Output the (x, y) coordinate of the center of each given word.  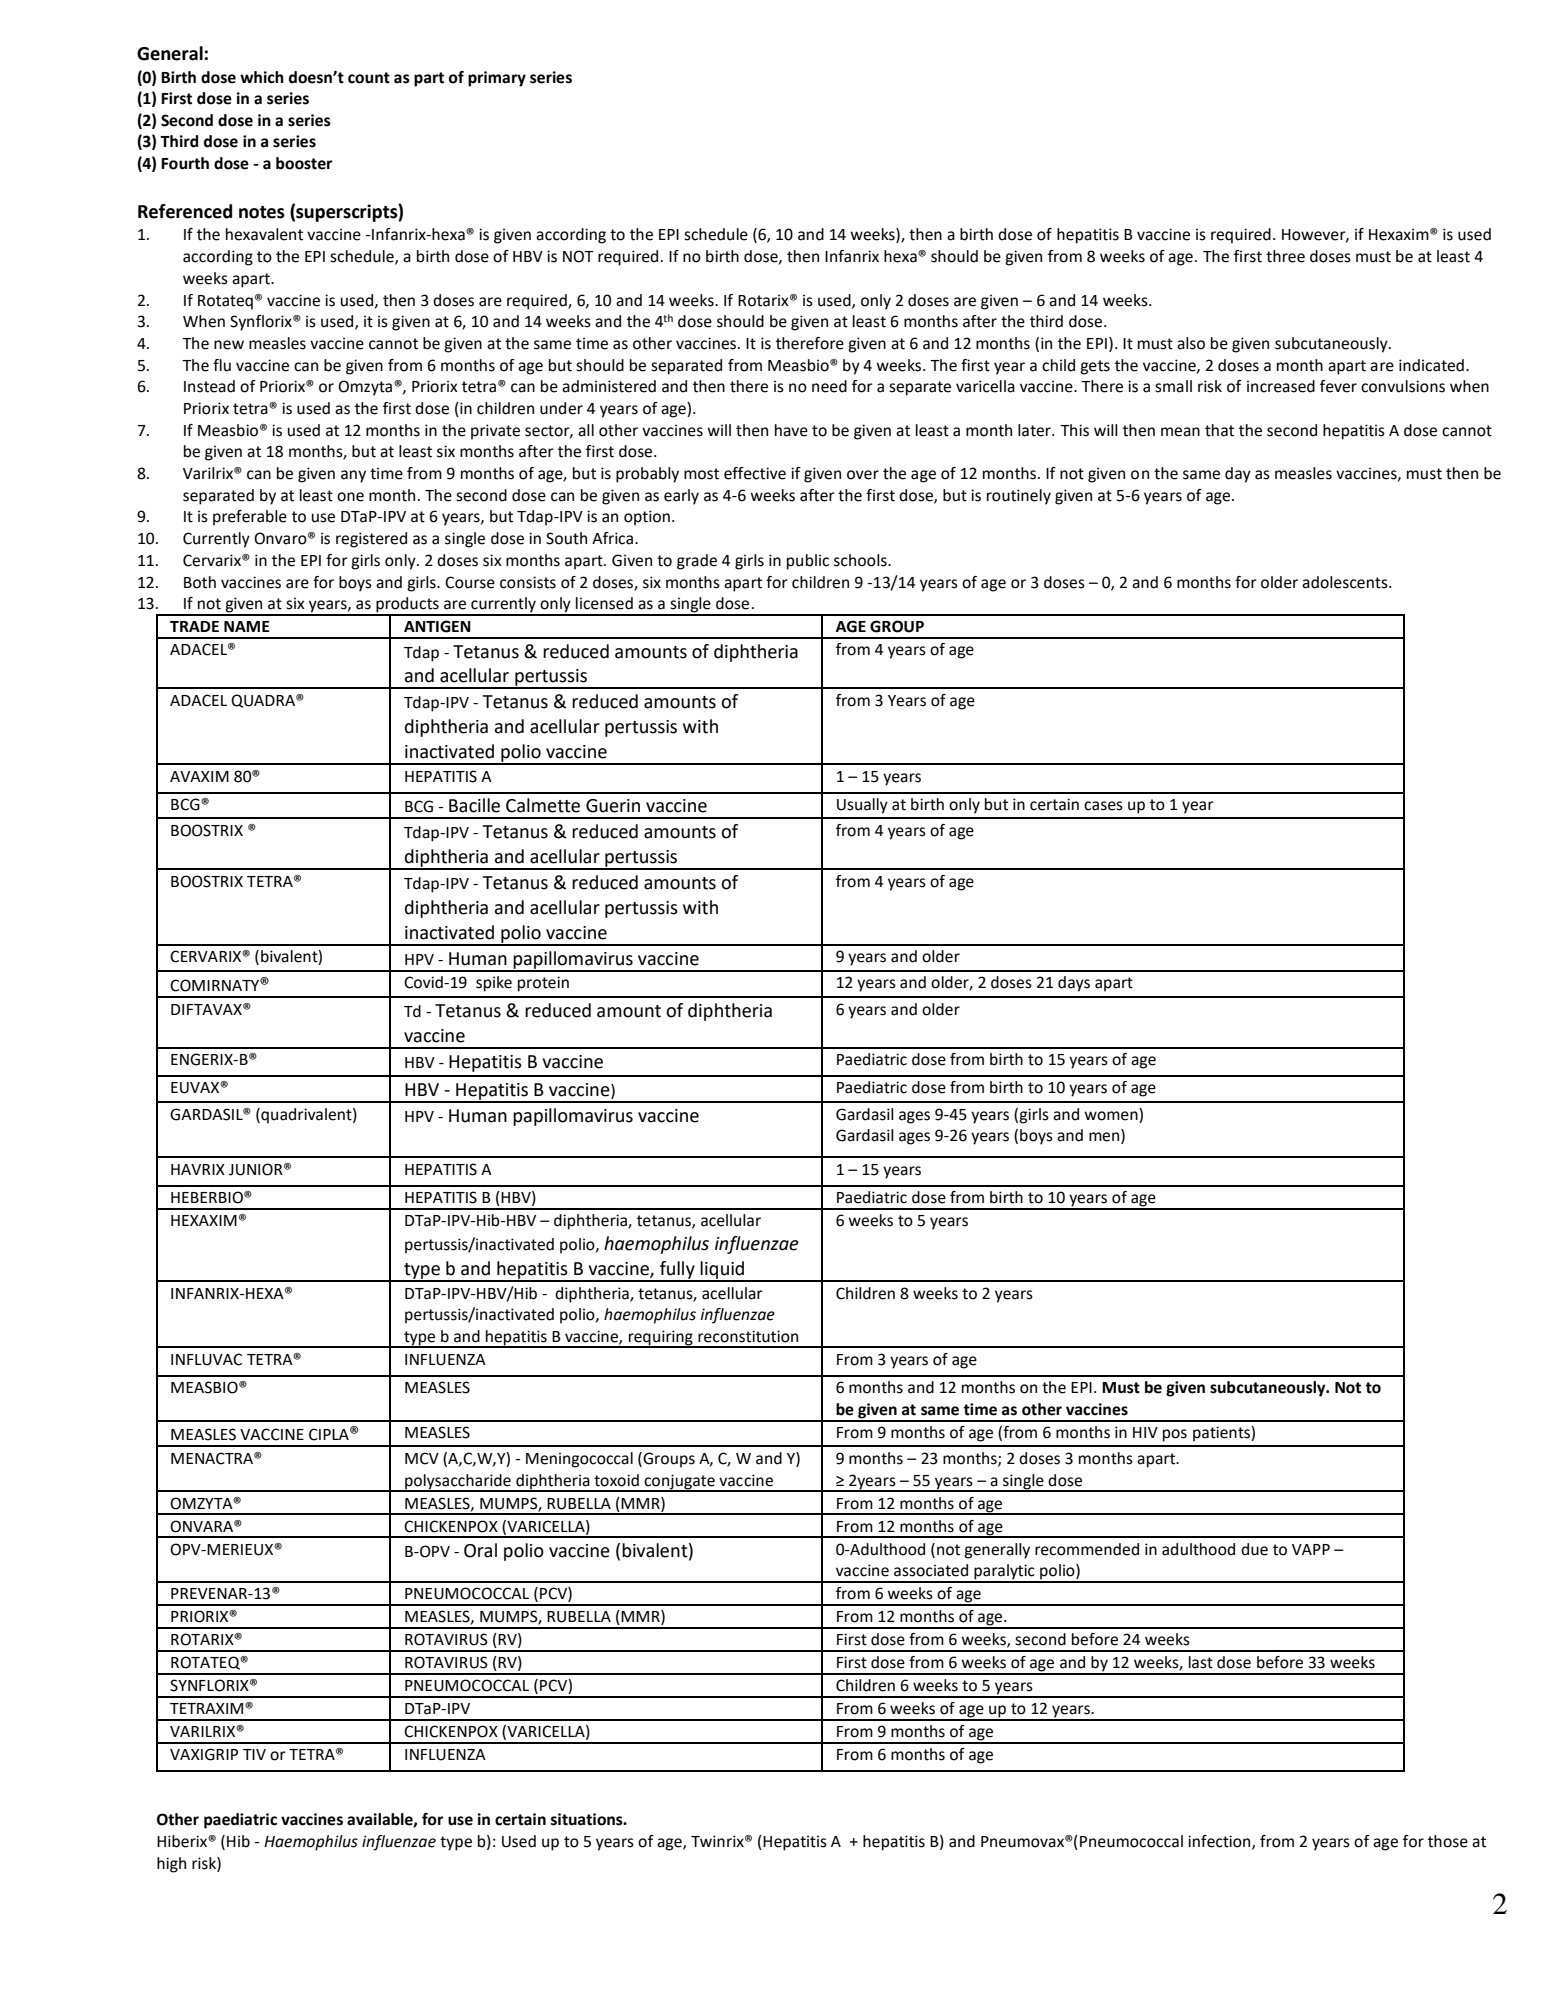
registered (371, 540)
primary (497, 79)
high (171, 1865)
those (1448, 1841)
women (1111, 1116)
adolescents (1346, 582)
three (1285, 256)
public (808, 562)
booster (304, 163)
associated (931, 1570)
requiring (661, 1339)
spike (494, 984)
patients (1222, 1434)
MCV (422, 1458)
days (1074, 984)
